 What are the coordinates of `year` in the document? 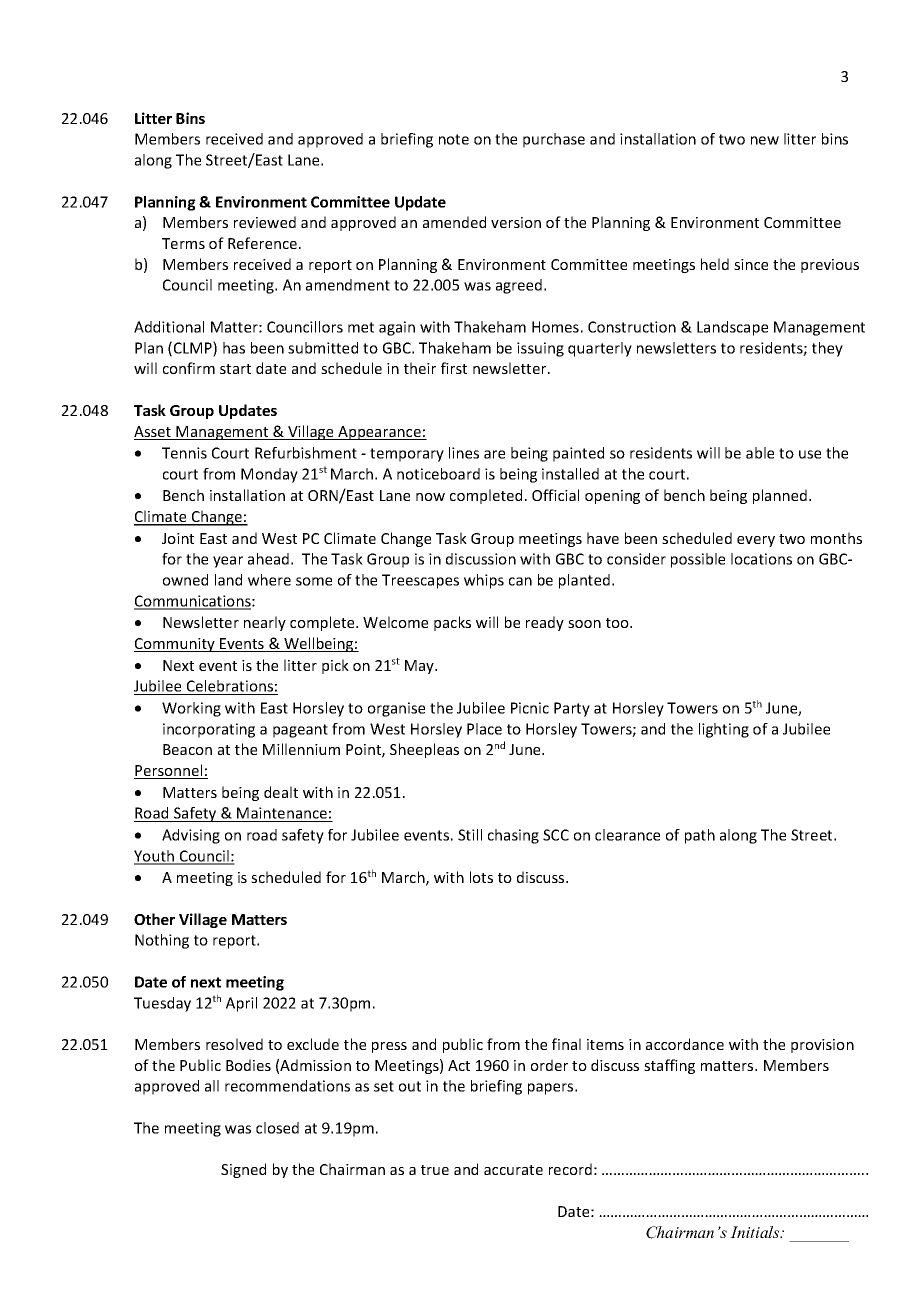 It's located at (228, 562).
